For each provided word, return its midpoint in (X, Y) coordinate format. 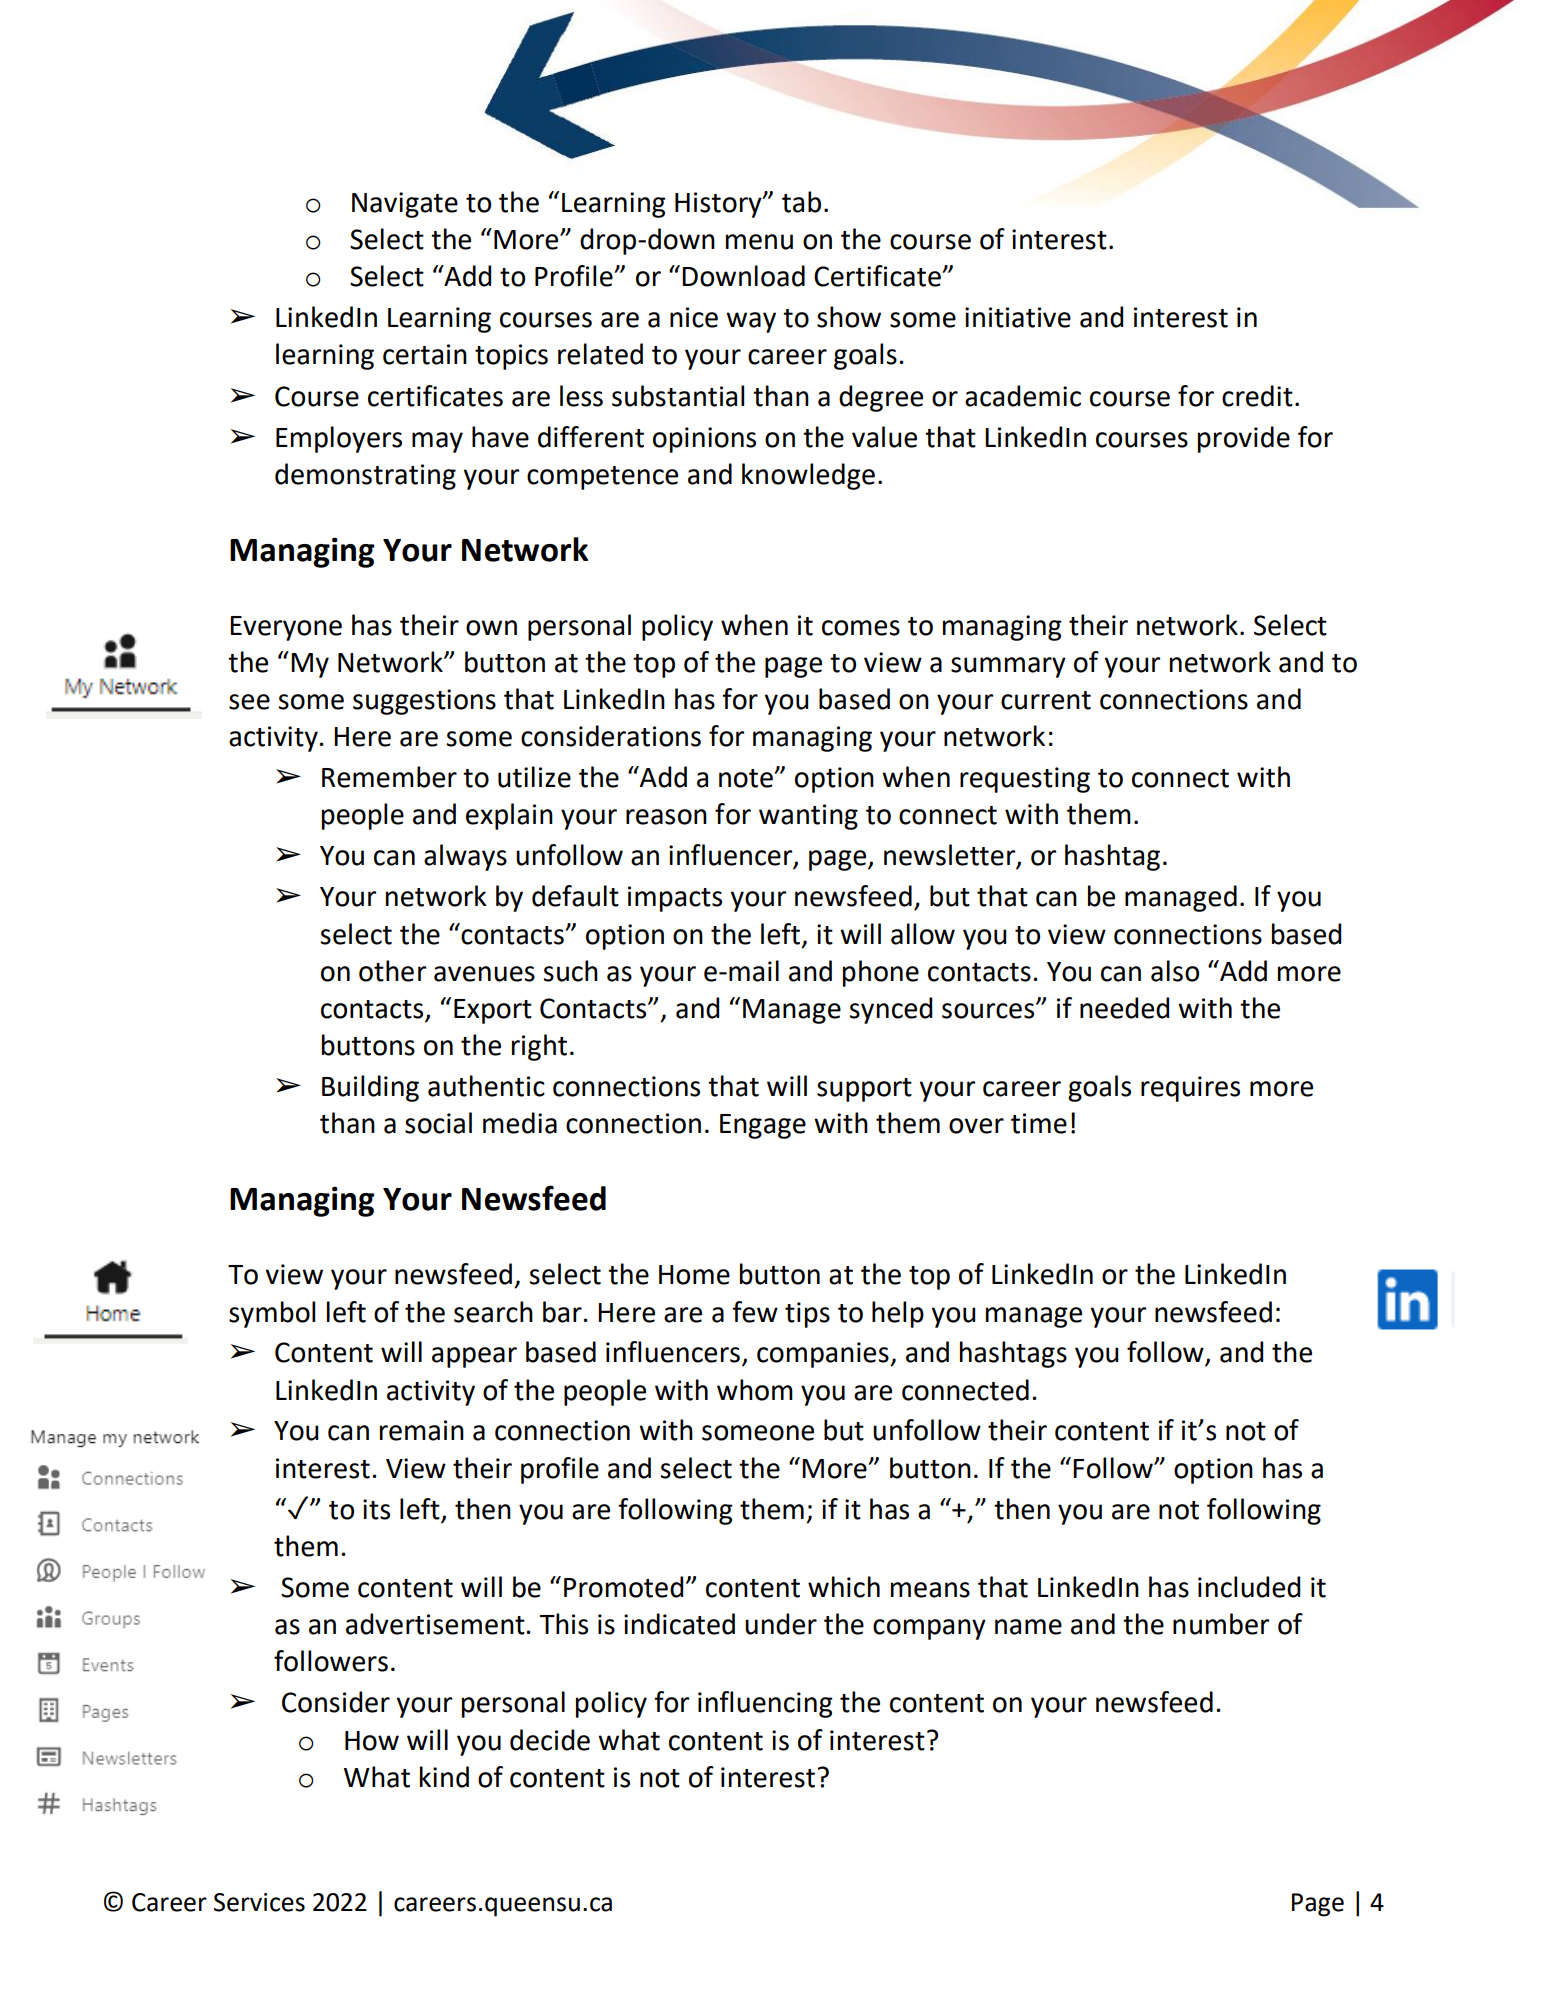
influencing (765, 1704)
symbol (272, 1314)
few (755, 1312)
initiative (1018, 317)
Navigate (405, 205)
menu (759, 242)
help (898, 1314)
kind (444, 1777)
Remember (389, 777)
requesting (1025, 780)
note (747, 778)
